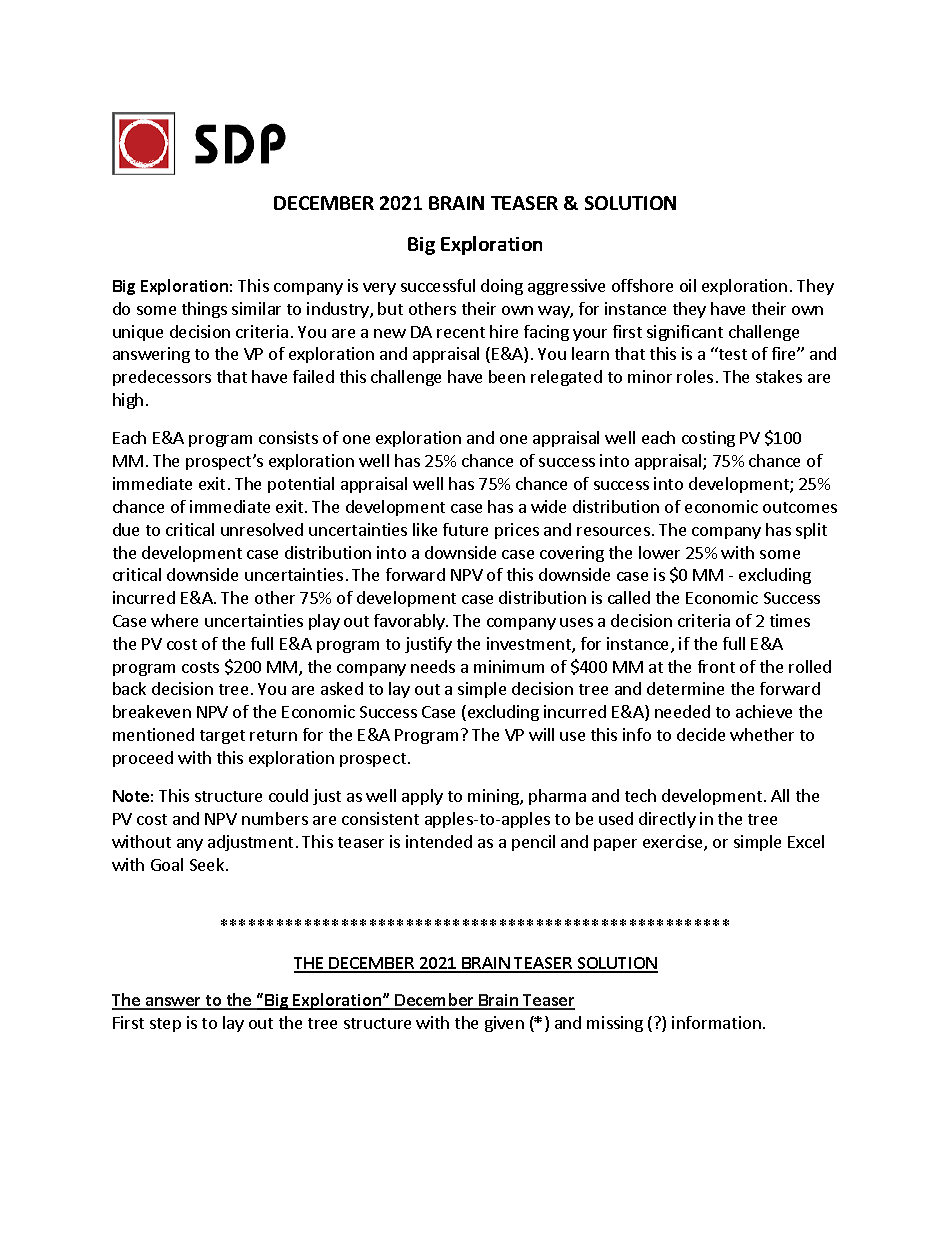 The image size is (952, 1233). Describe the element at coordinates (433, 666) in the image. I see `needs` at that location.
